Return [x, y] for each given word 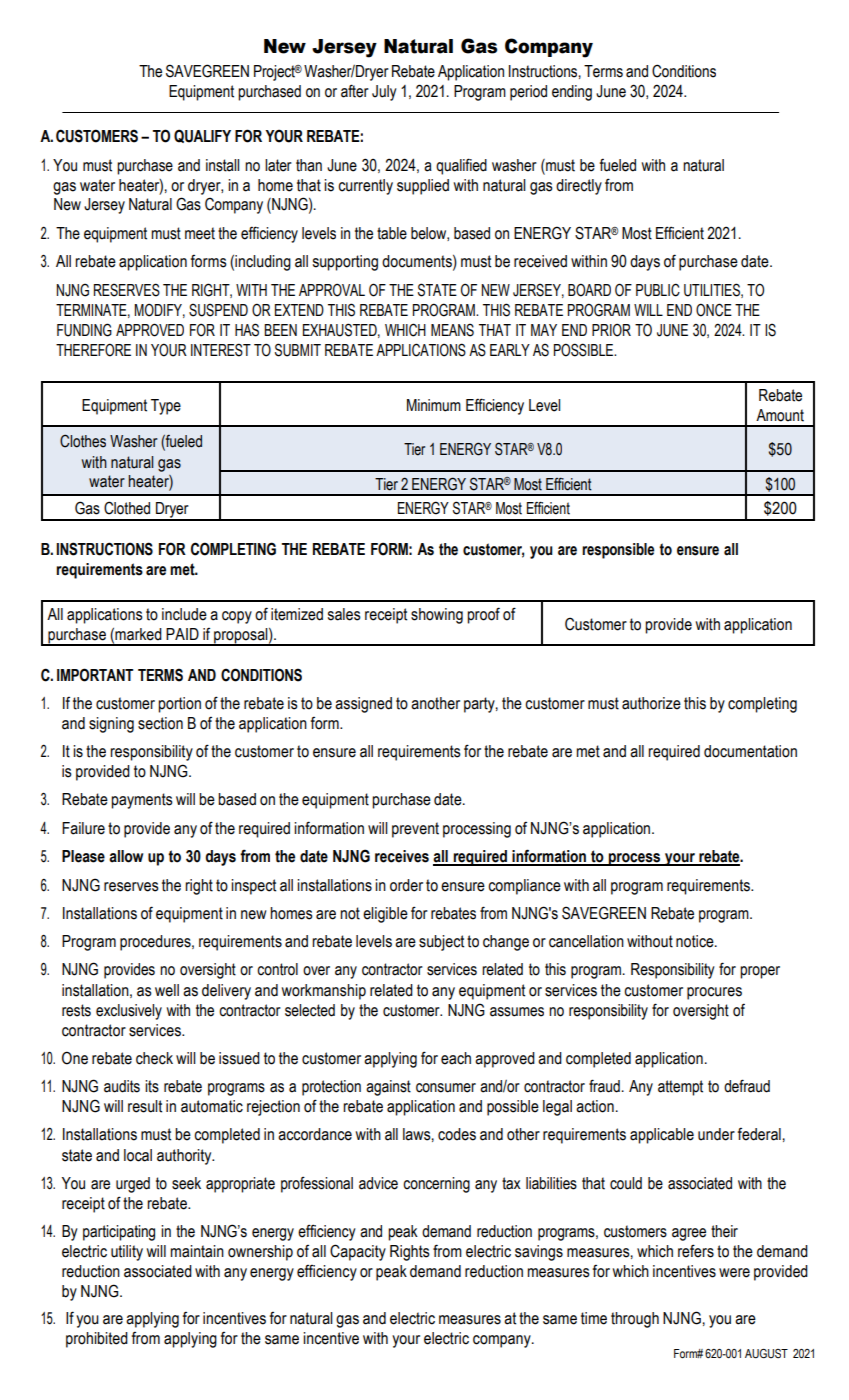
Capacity [358, 1252]
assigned [363, 705]
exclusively [129, 1012]
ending [572, 93]
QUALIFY [202, 136]
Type [166, 407]
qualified [461, 166]
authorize [651, 703]
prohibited [97, 1340]
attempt [680, 1088]
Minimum [434, 405]
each [456, 1058]
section [160, 723]
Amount [780, 415]
